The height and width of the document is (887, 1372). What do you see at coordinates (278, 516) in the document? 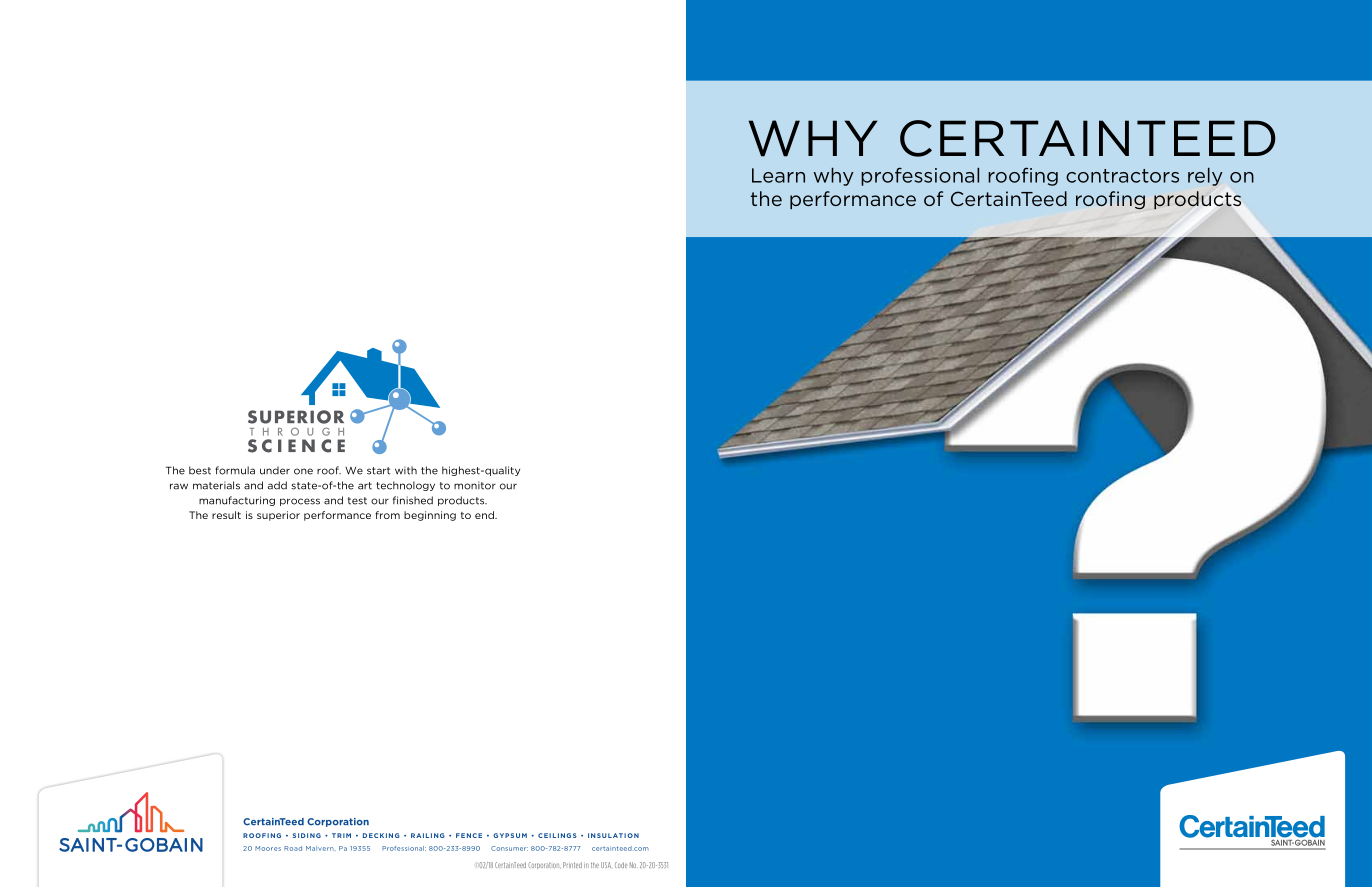
I see `superior` at bounding box center [278, 516].
